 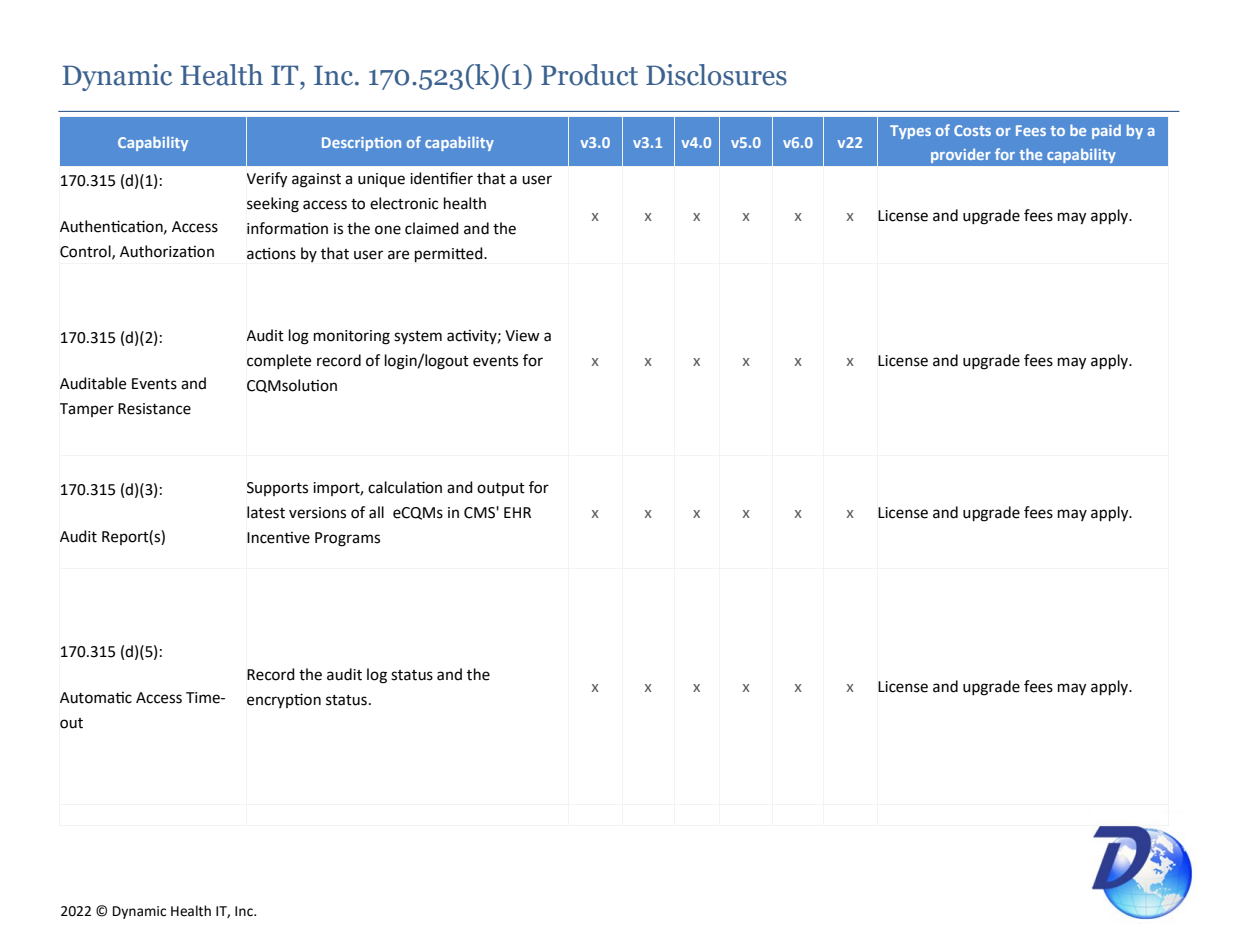 I want to click on Product, so click(x=589, y=75).
